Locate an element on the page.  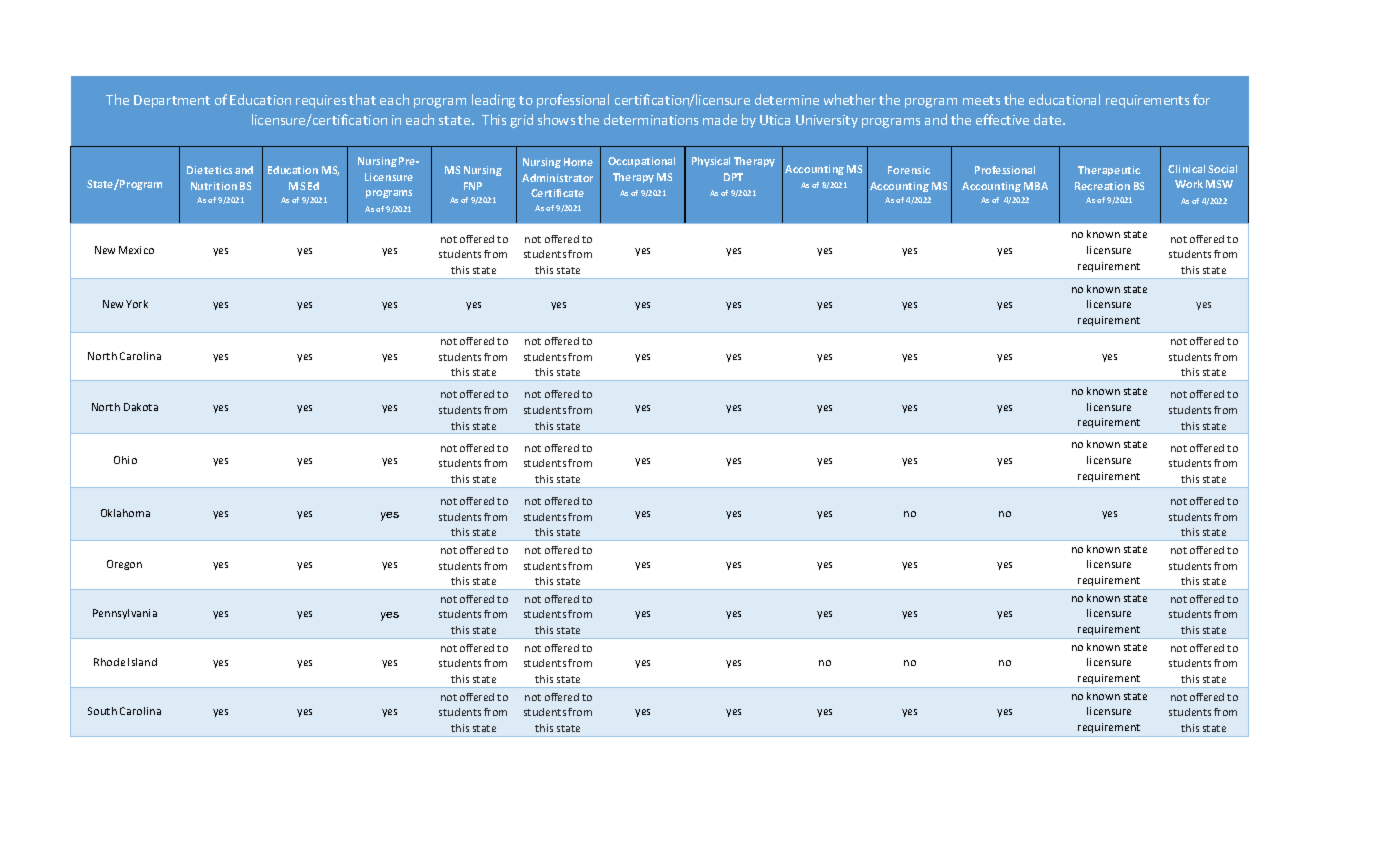
Department is located at coordinates (172, 101).
